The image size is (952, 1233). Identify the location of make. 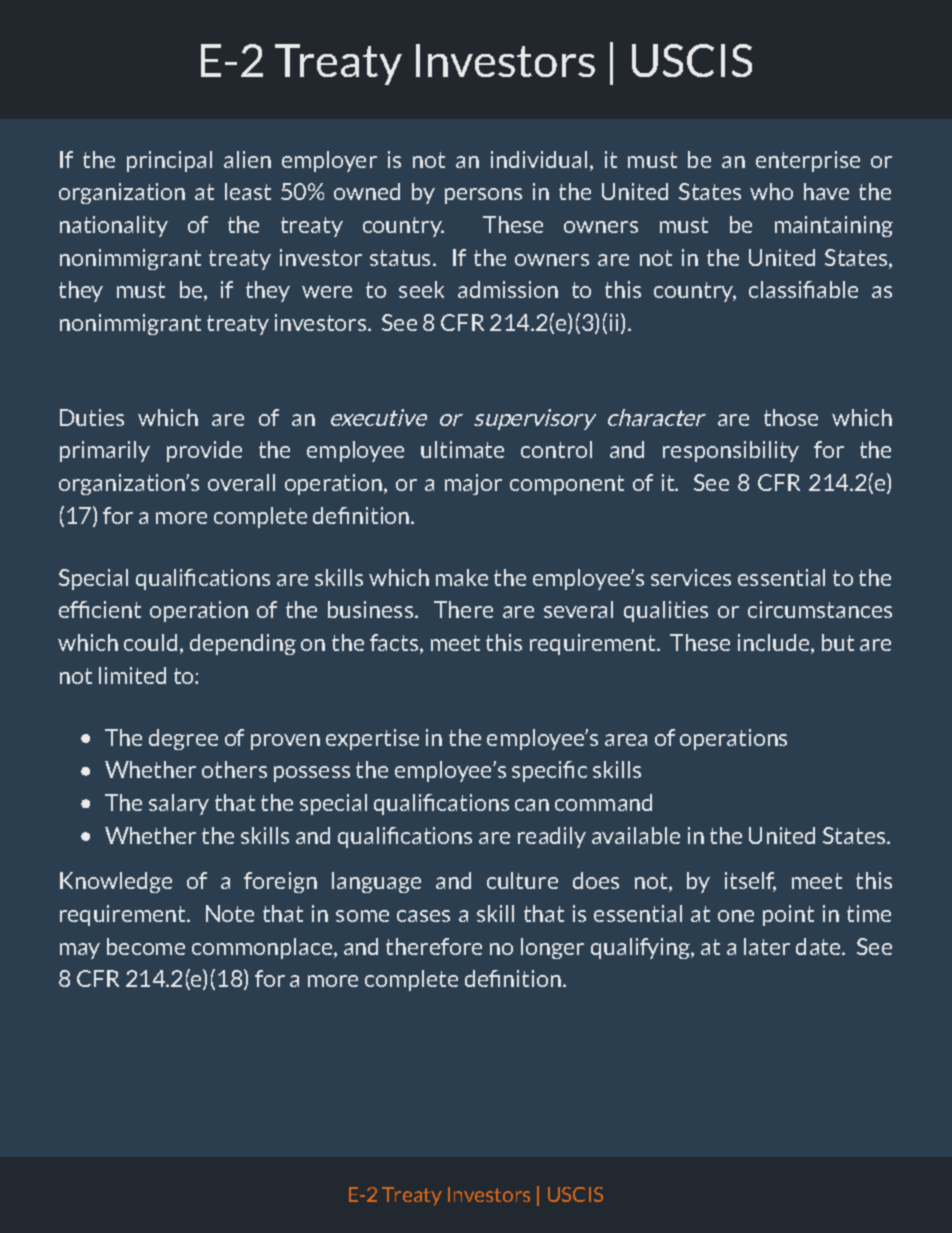
(462, 577).
